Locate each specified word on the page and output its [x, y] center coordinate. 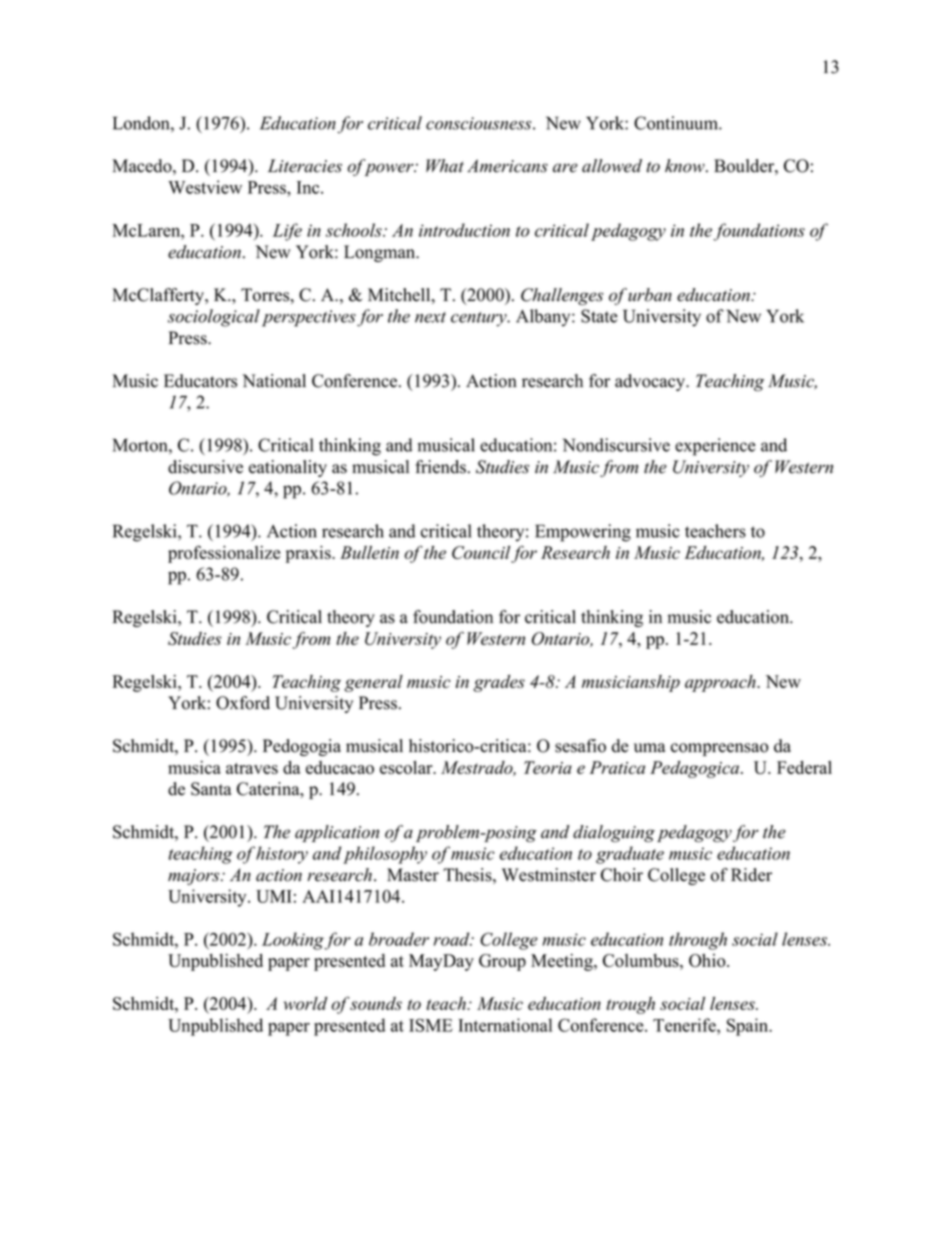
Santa [211, 789]
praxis [309, 554]
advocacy [651, 382]
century [480, 319]
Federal [804, 767]
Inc [309, 187]
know [686, 166]
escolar [407, 767]
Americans [507, 166]
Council [482, 554]
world [305, 1003]
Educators [200, 381]
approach [721, 683]
